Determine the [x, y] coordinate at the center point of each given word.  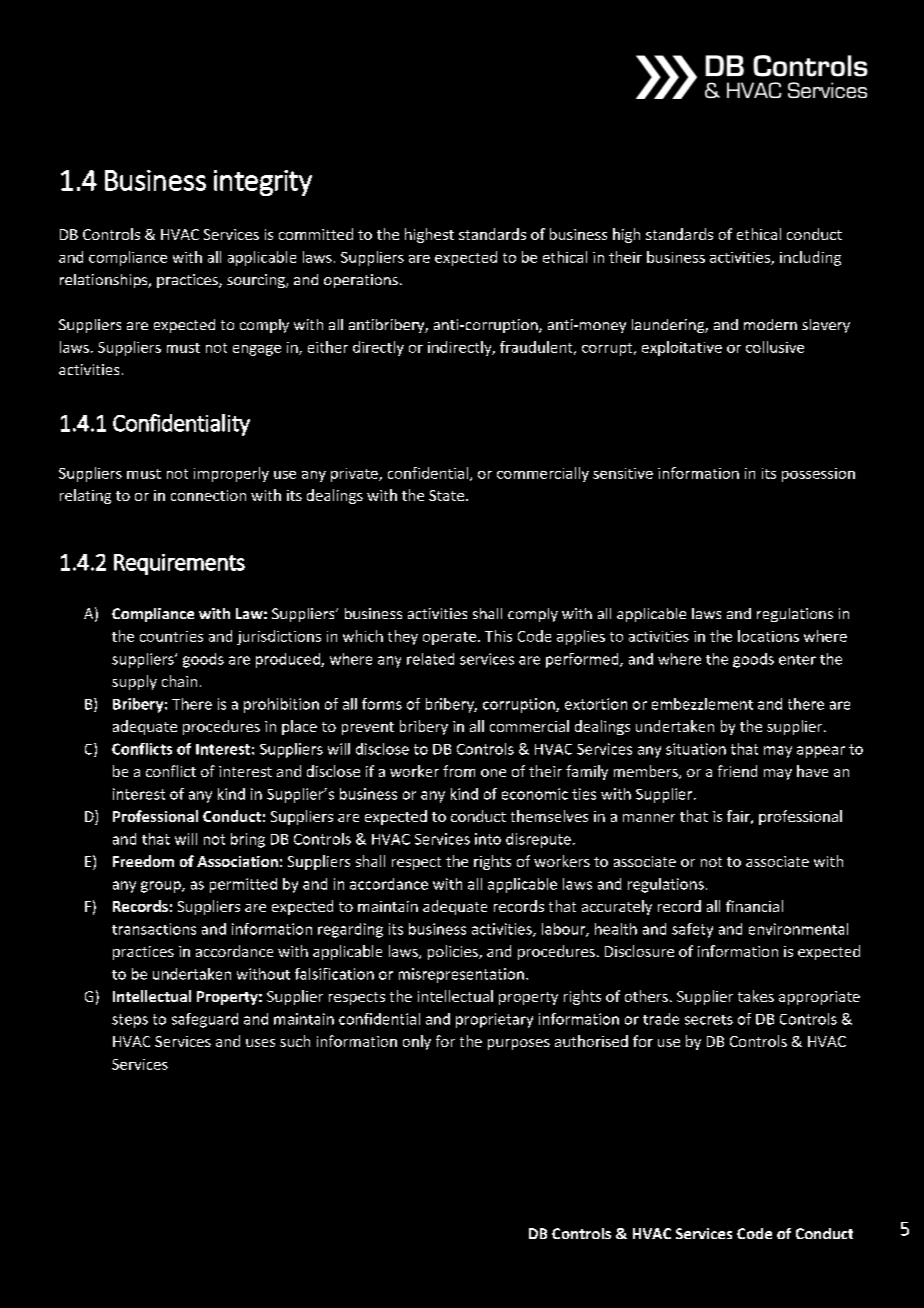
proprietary [494, 1020]
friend [737, 771]
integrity [263, 183]
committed [316, 234]
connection [208, 495]
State [446, 495]
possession [818, 475]
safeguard [205, 1020]
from [459, 771]
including [810, 258]
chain [179, 681]
